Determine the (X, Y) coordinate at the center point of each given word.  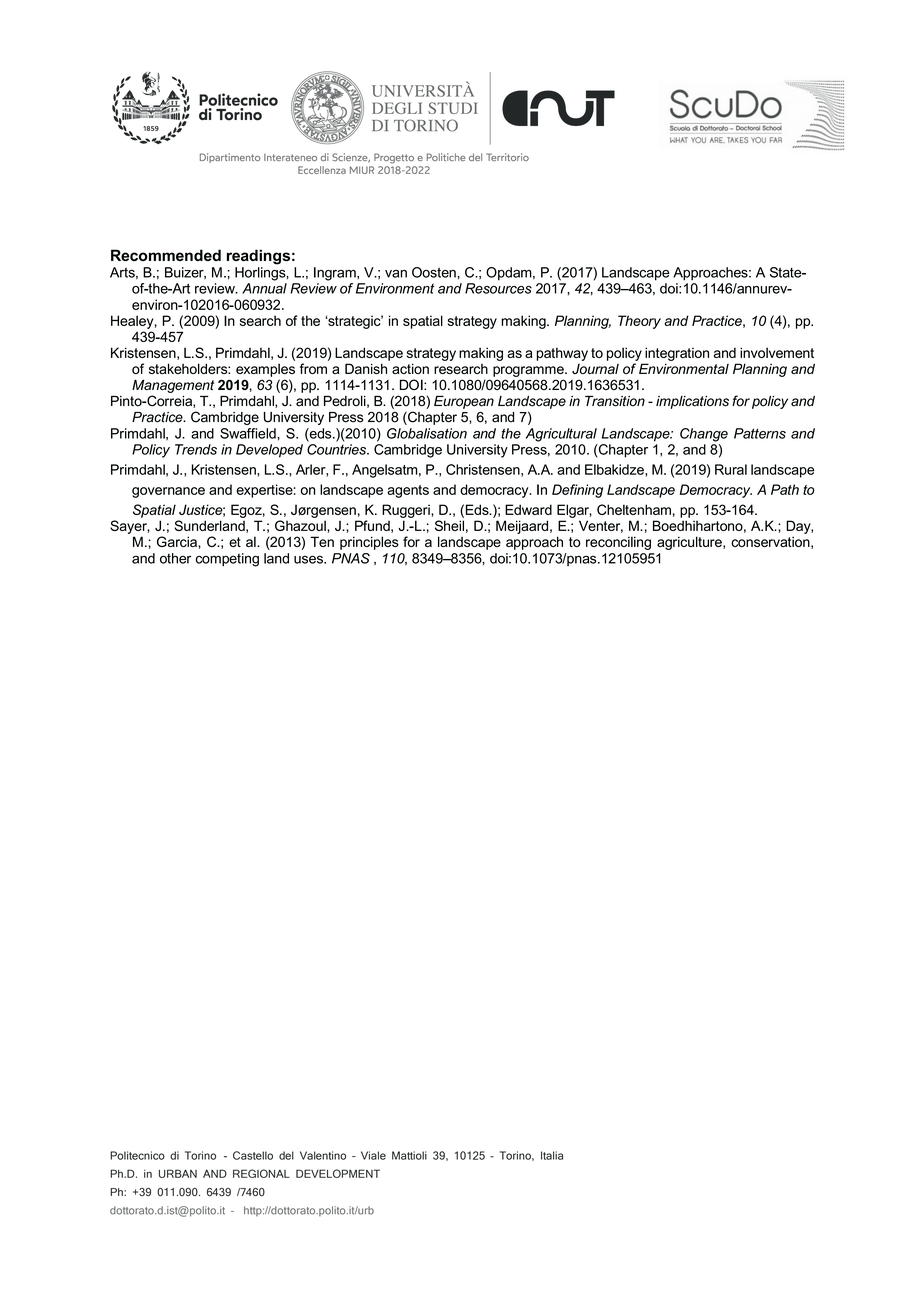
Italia (552, 1155)
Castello (253, 1155)
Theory (639, 322)
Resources (498, 288)
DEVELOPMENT (338, 1173)
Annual (264, 288)
